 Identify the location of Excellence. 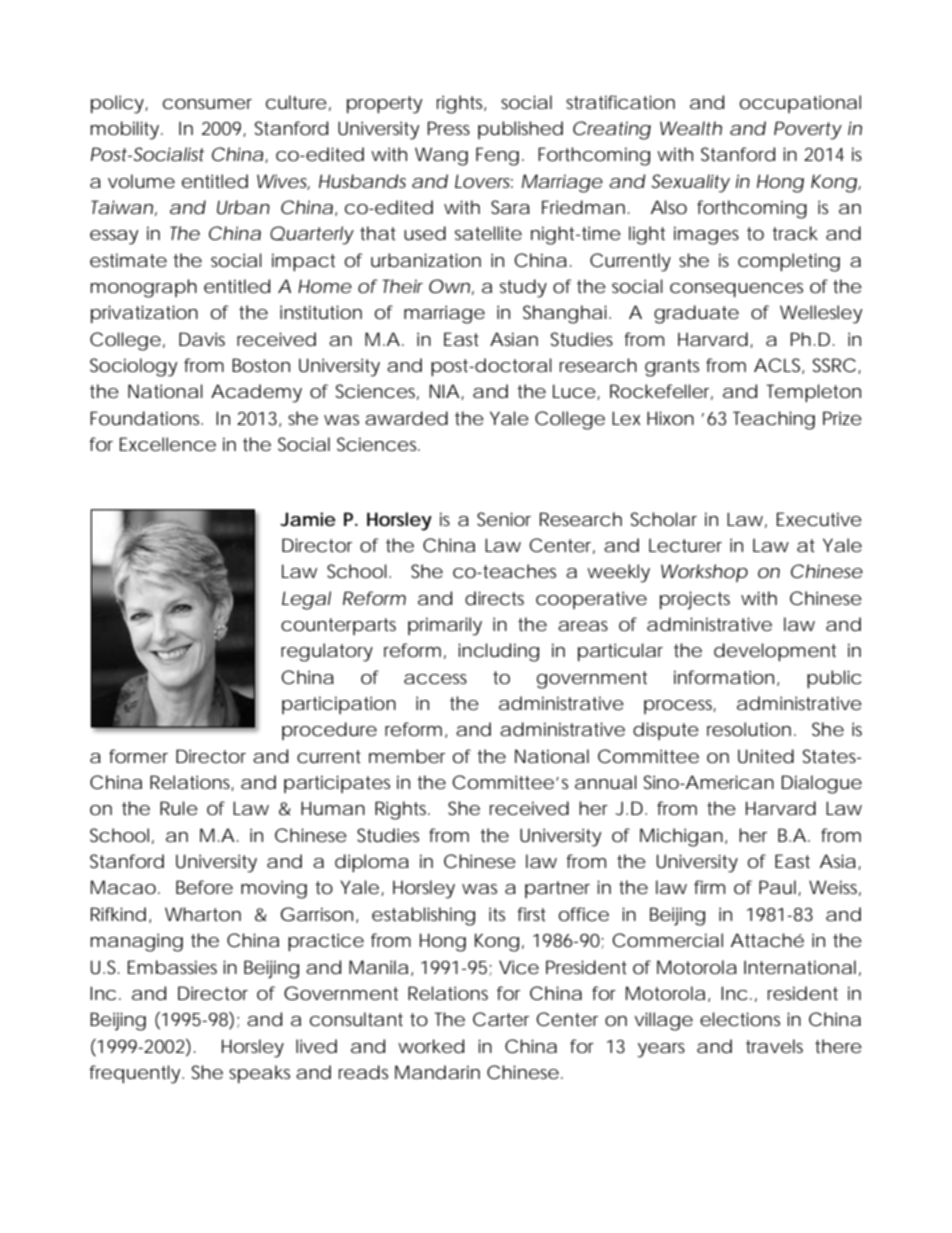
(168, 444).
